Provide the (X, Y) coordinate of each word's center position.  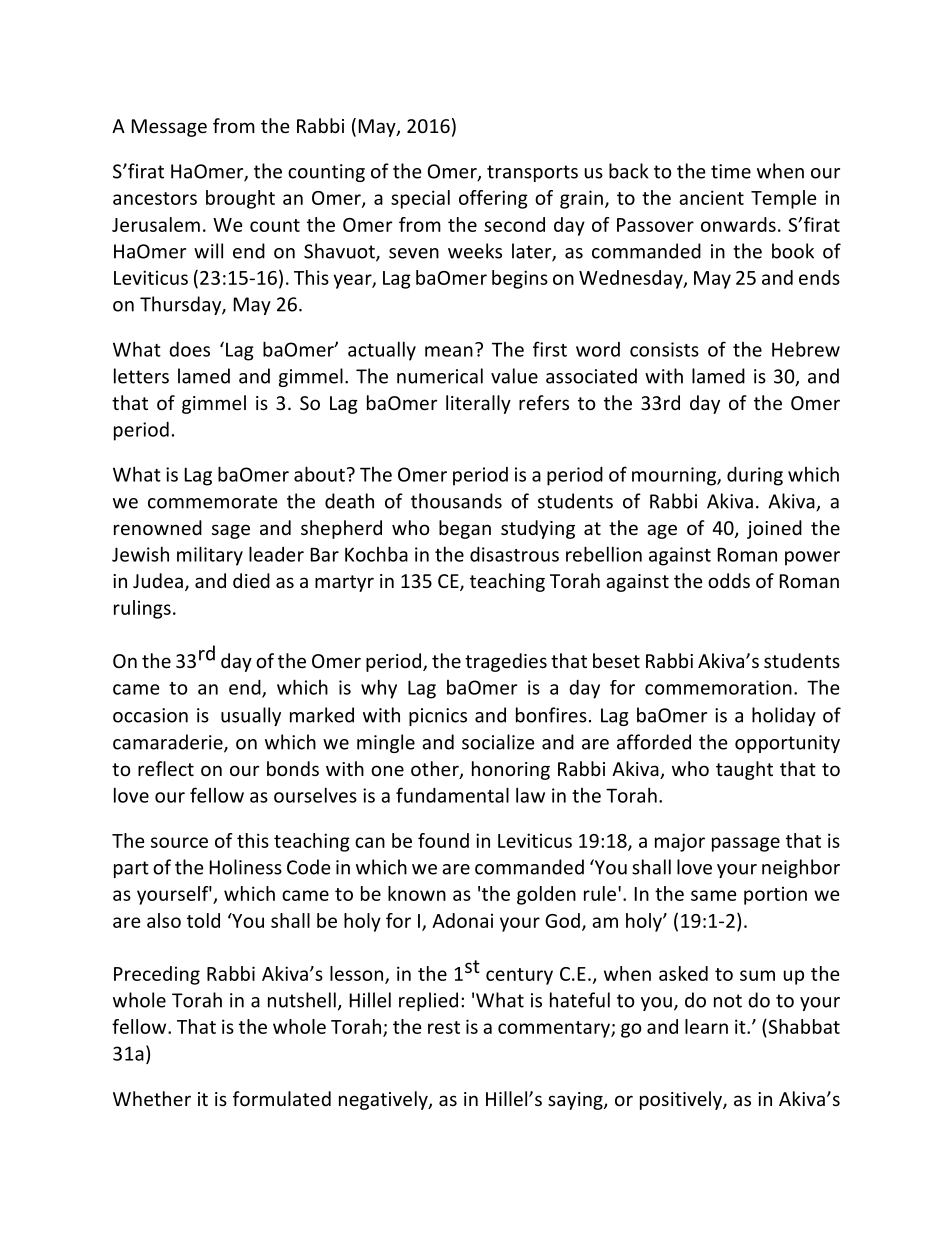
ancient (711, 197)
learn (706, 1026)
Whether (152, 1098)
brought (240, 199)
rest (444, 1027)
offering (493, 199)
